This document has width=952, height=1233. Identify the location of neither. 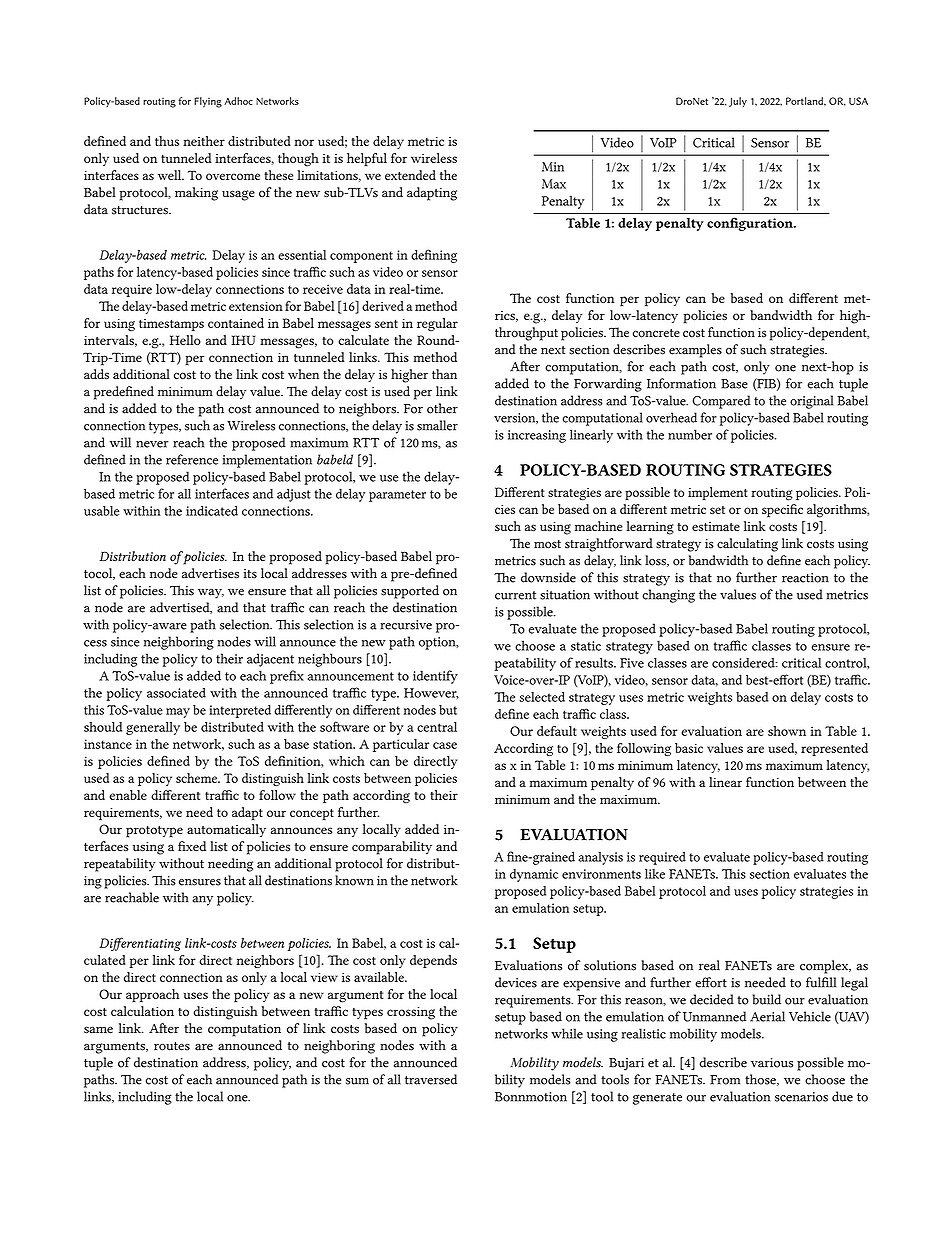
(204, 141).
